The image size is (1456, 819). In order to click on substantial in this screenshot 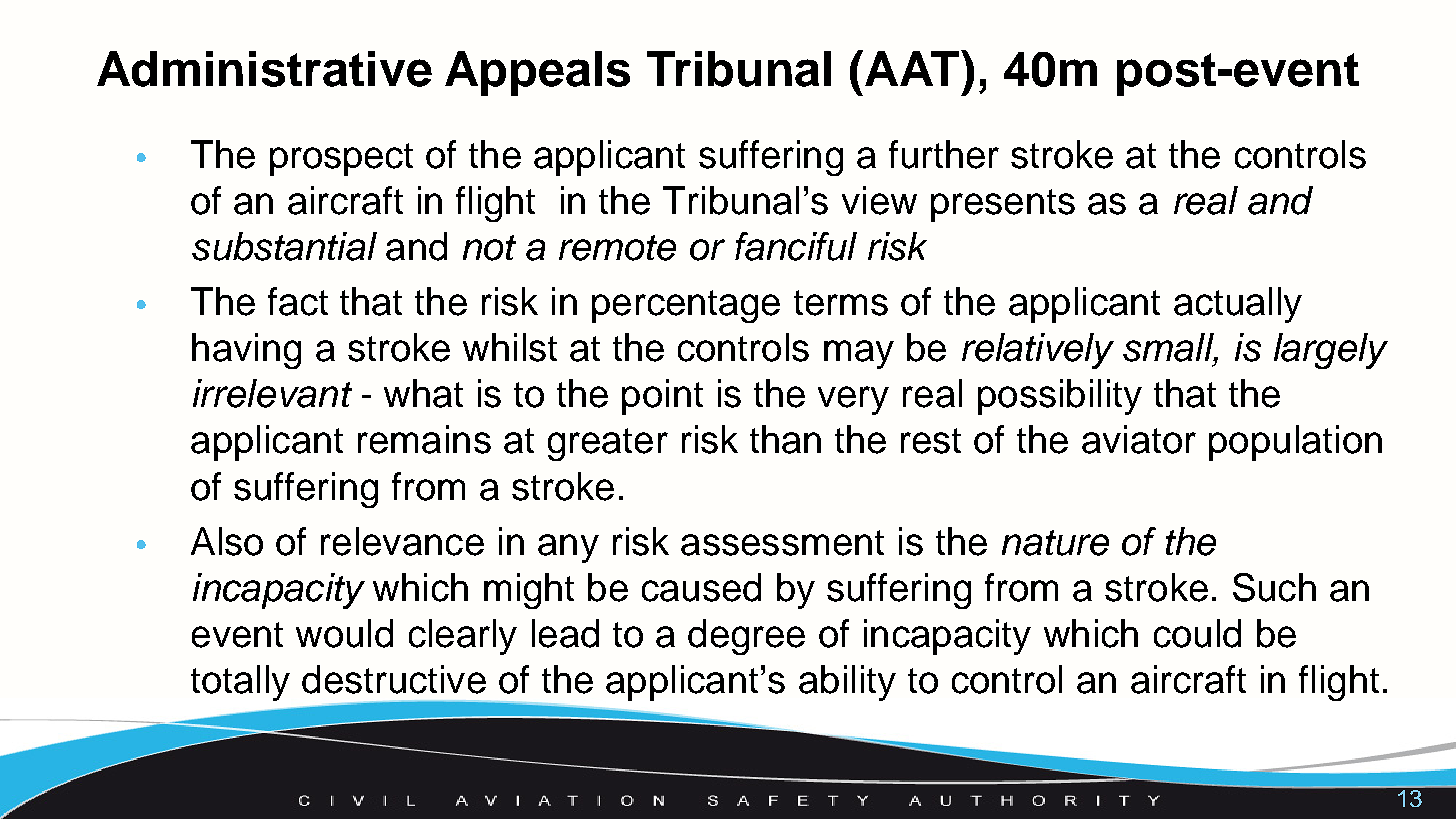, I will do `click(284, 246)`.
